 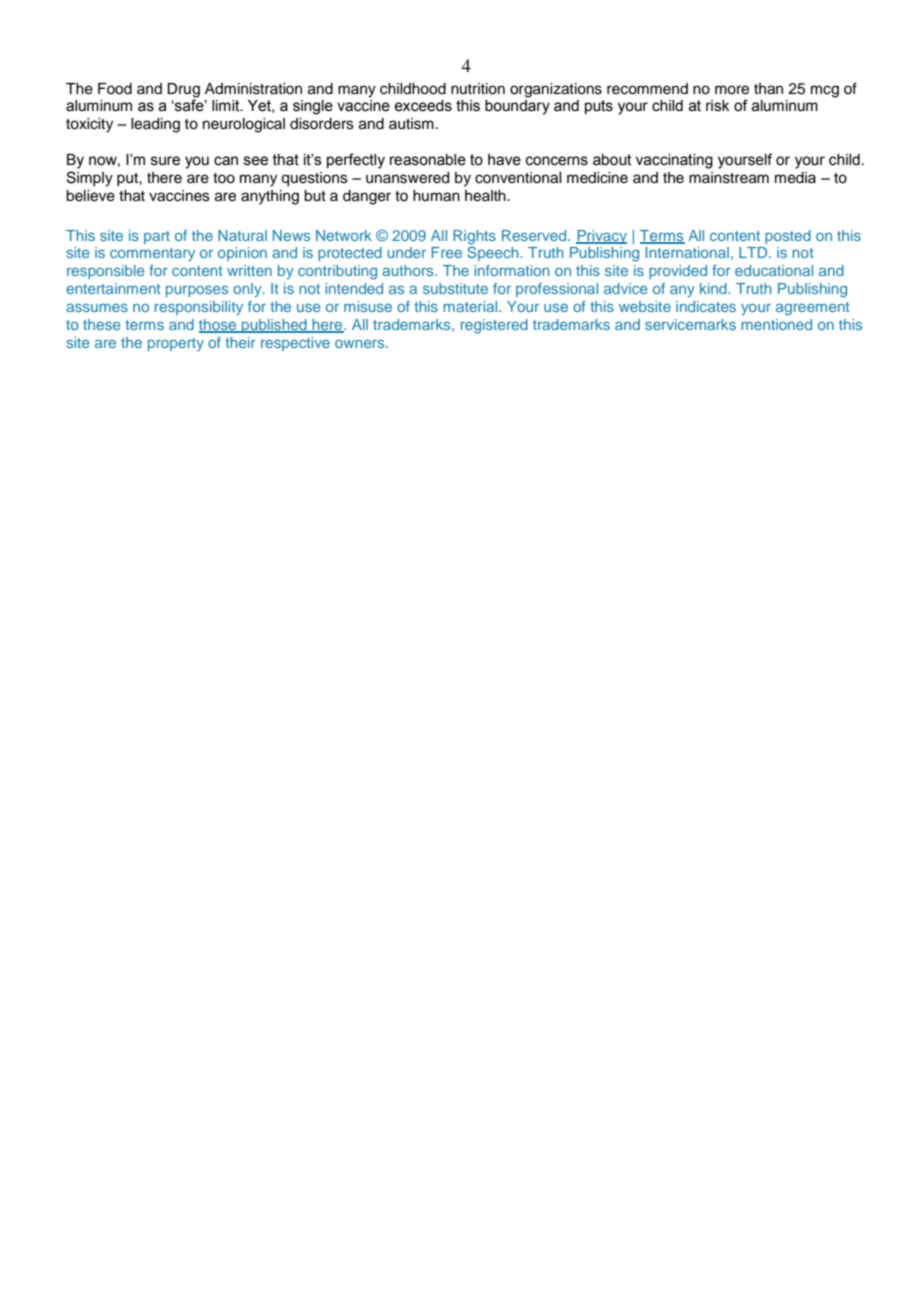 What do you see at coordinates (474, 237) in the page?
I see `Rights` at bounding box center [474, 237].
